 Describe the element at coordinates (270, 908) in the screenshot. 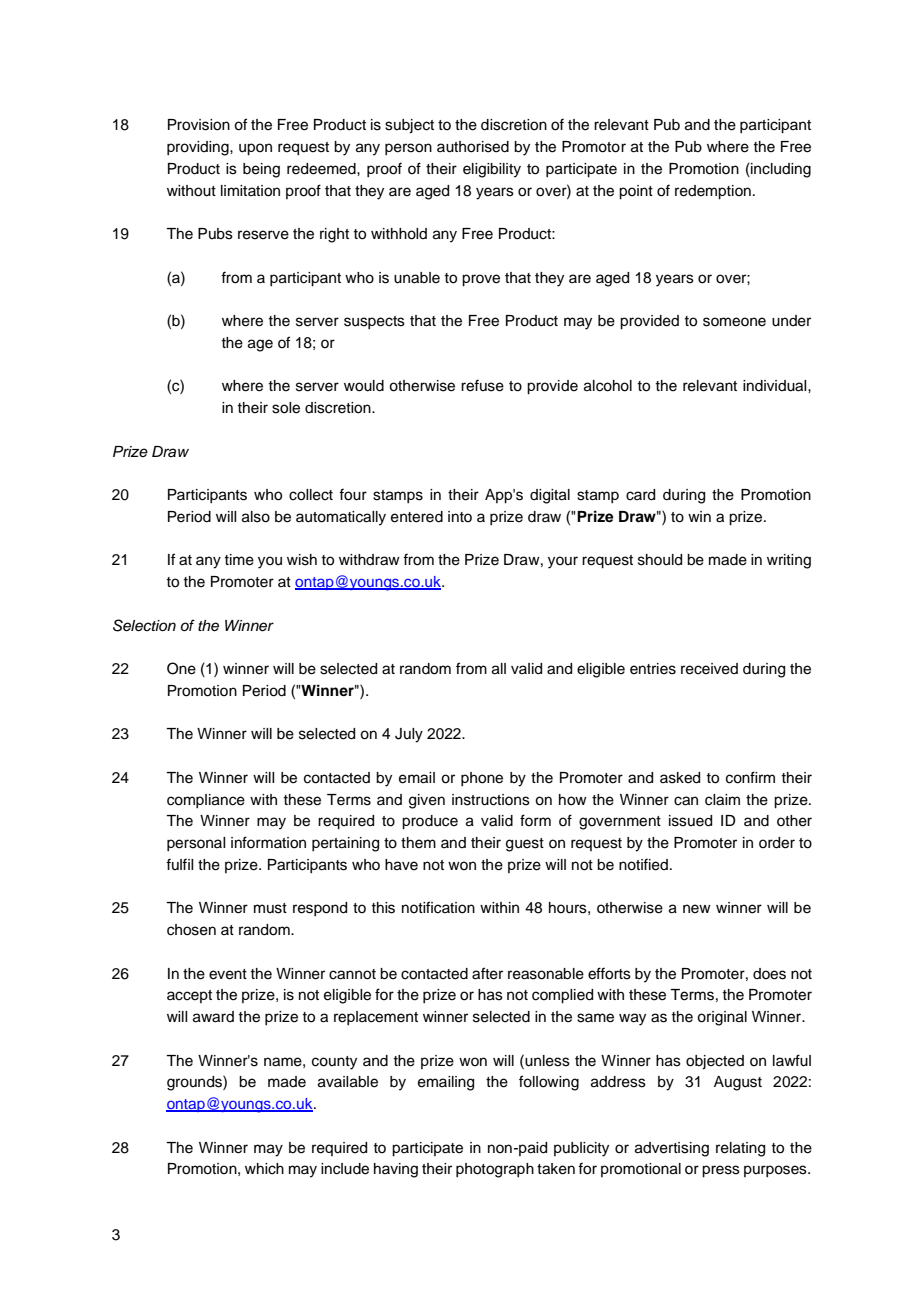

I see `must` at that location.
